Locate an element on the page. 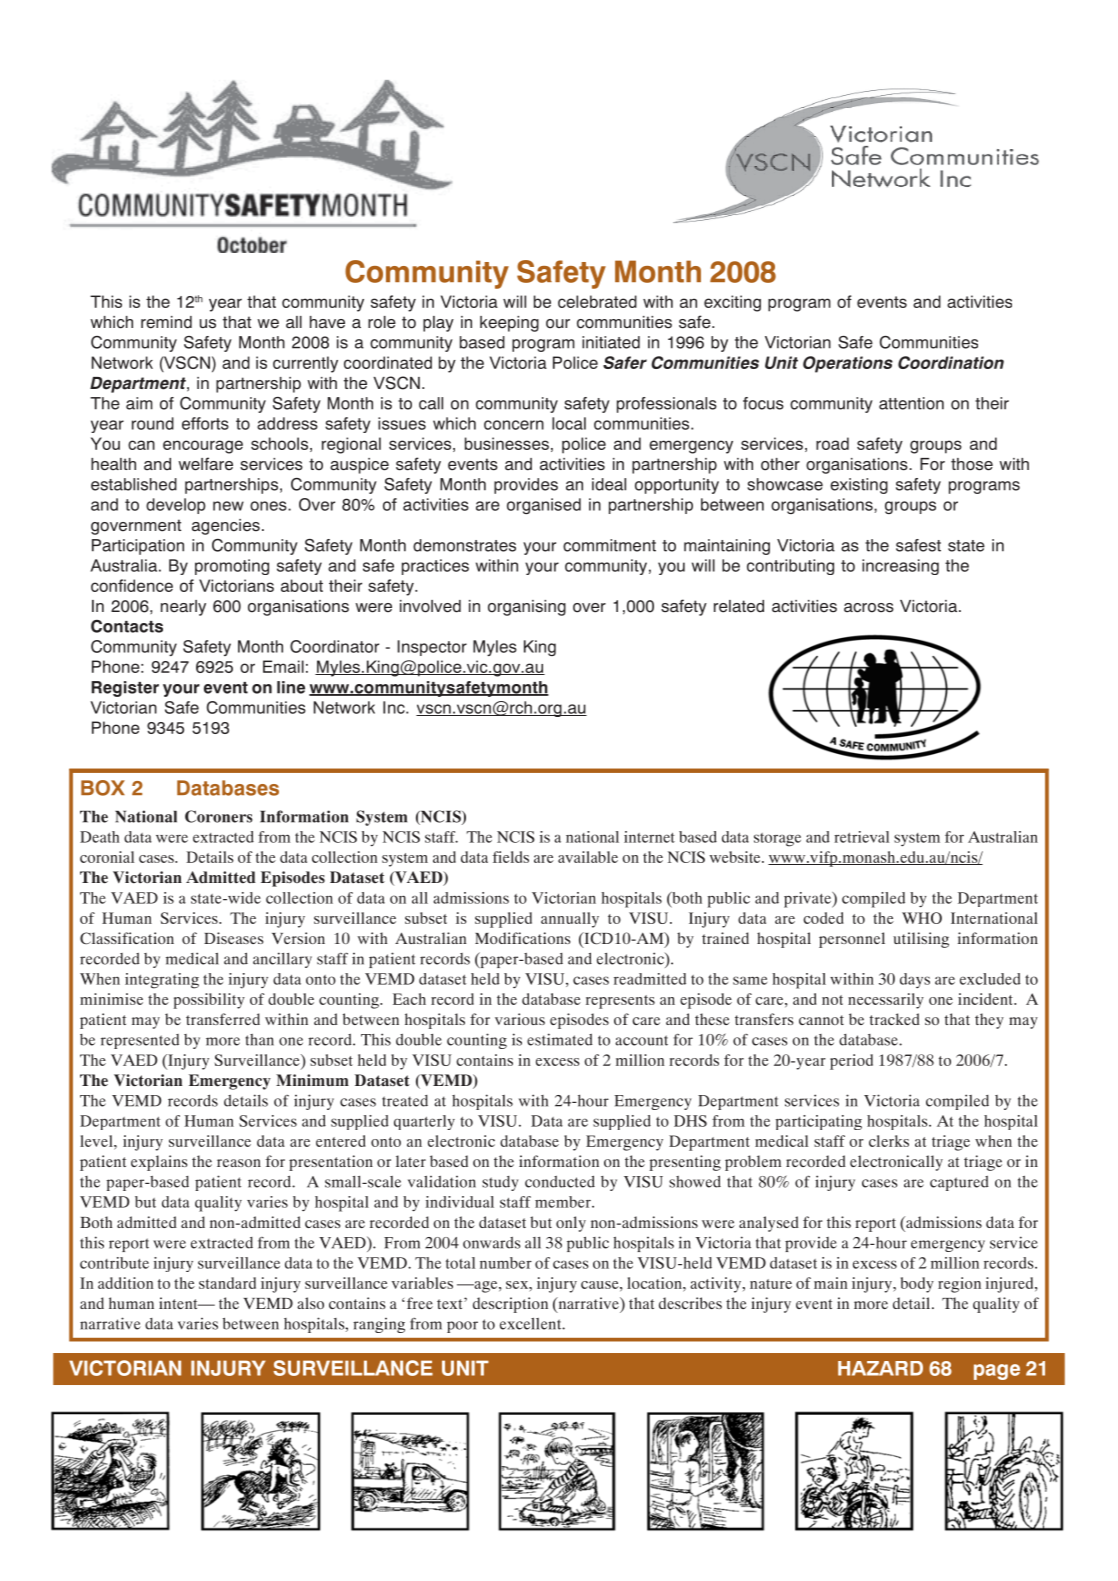 The width and height of the image is (1118, 1581). period is located at coordinates (851, 1062).
